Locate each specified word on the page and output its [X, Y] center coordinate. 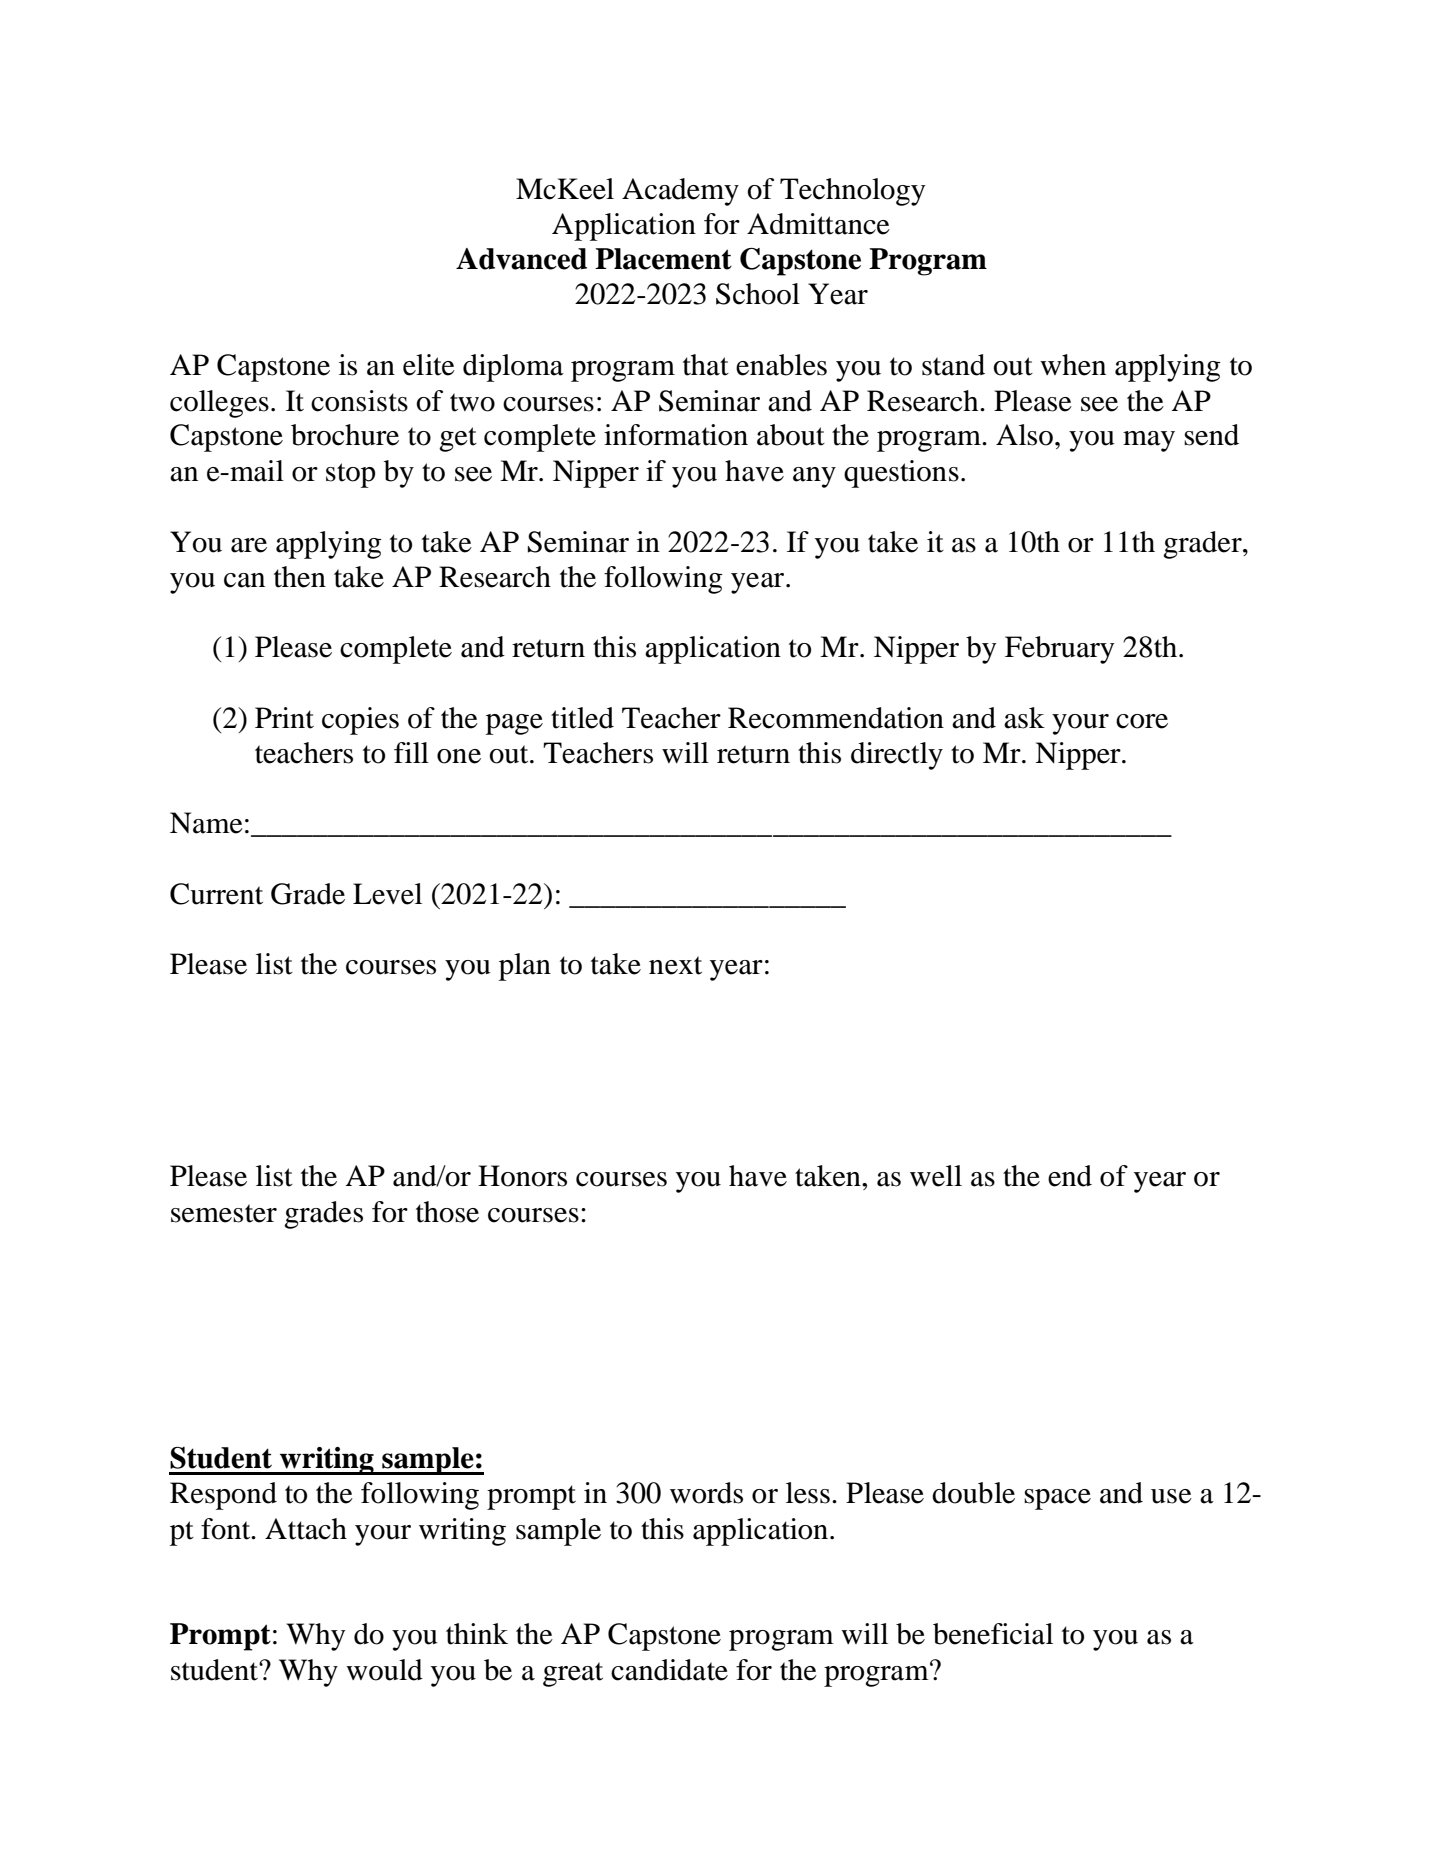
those [447, 1212]
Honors [522, 1176]
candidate [669, 1670]
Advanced [521, 259]
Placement [663, 259]
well [936, 1176]
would [384, 1670]
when [1073, 365]
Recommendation [836, 718]
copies [360, 721]
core [1142, 721]
